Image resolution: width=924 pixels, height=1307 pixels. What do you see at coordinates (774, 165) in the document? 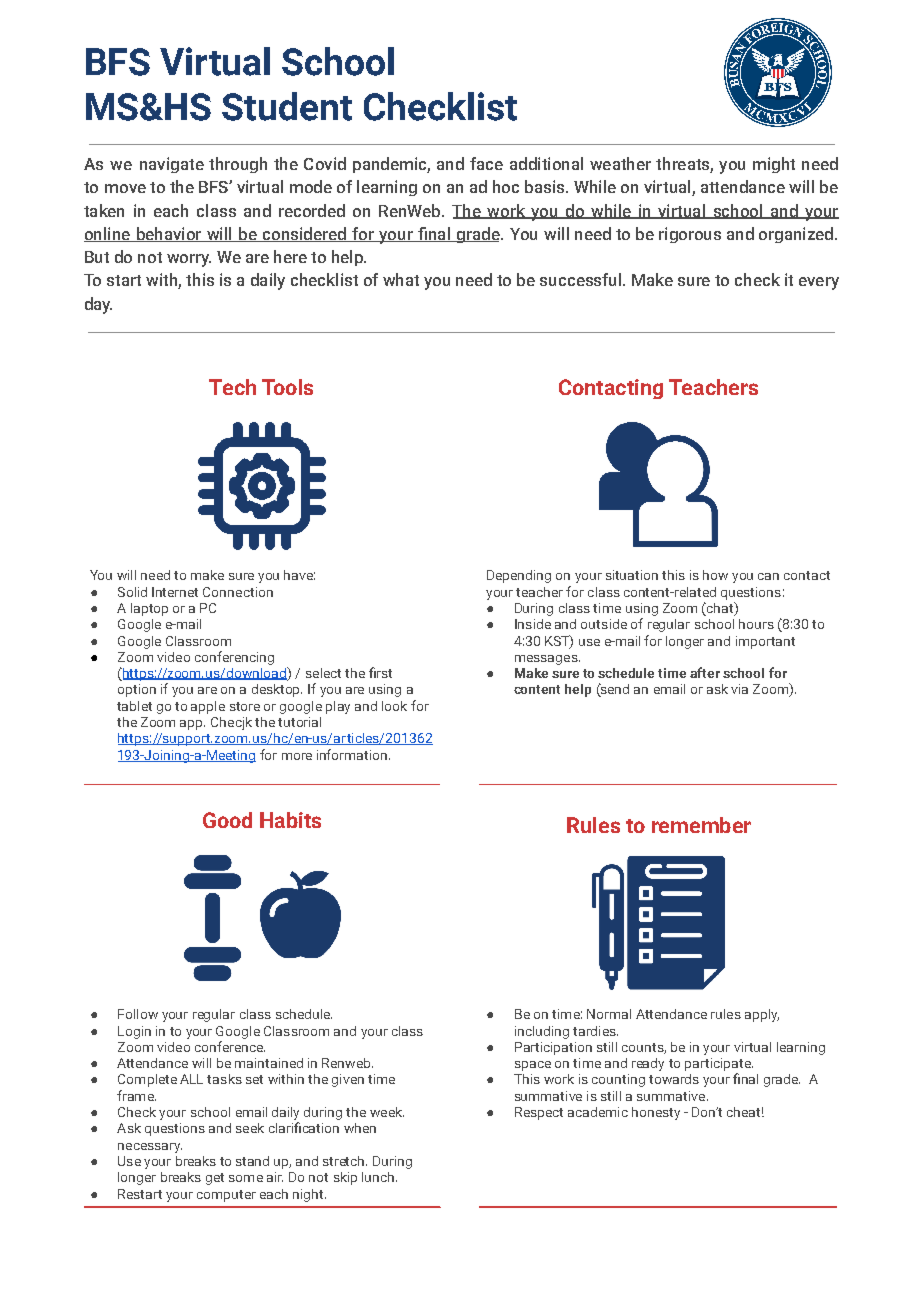
I see `might` at bounding box center [774, 165].
